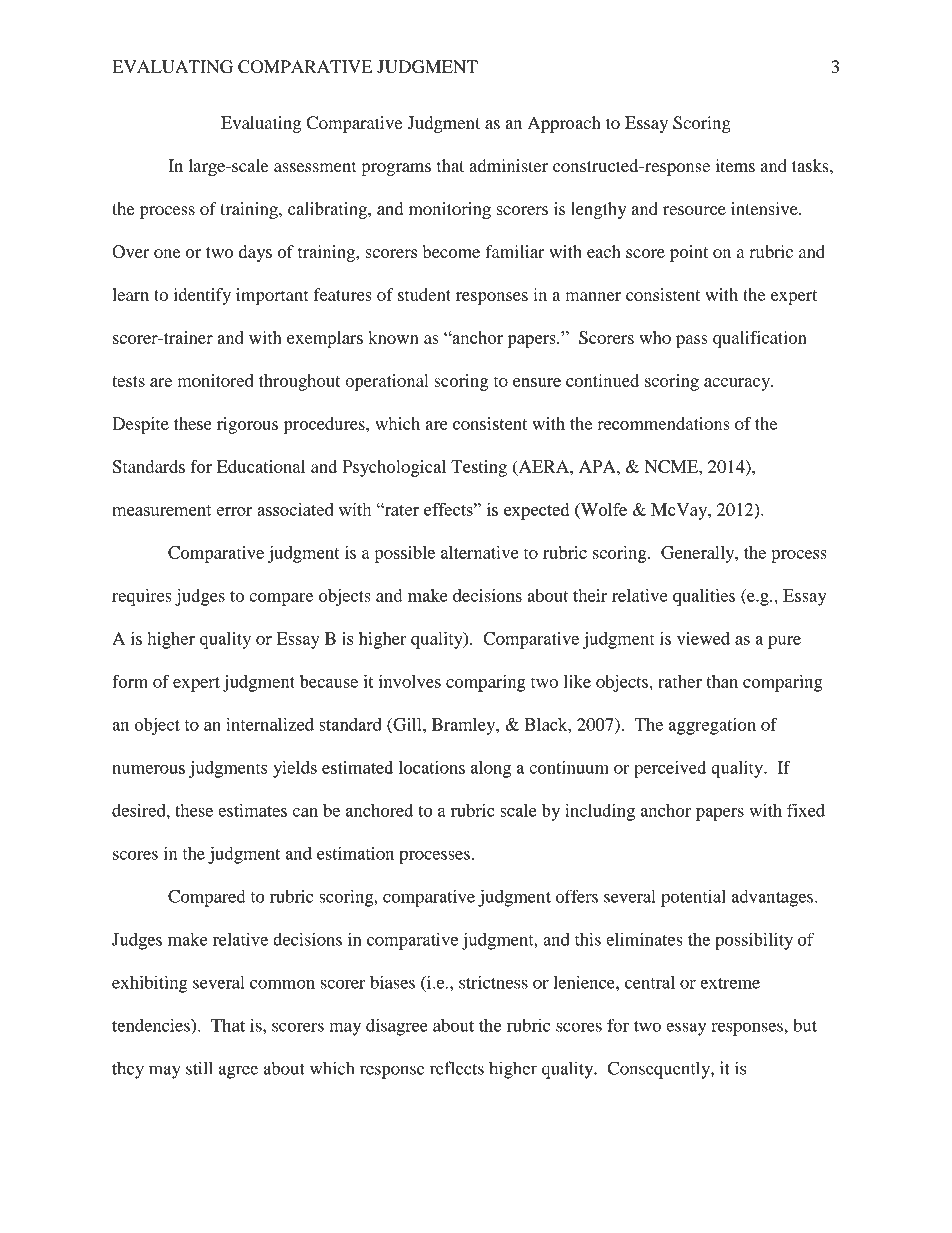  What do you see at coordinates (704, 597) in the image?
I see `qualities` at bounding box center [704, 597].
